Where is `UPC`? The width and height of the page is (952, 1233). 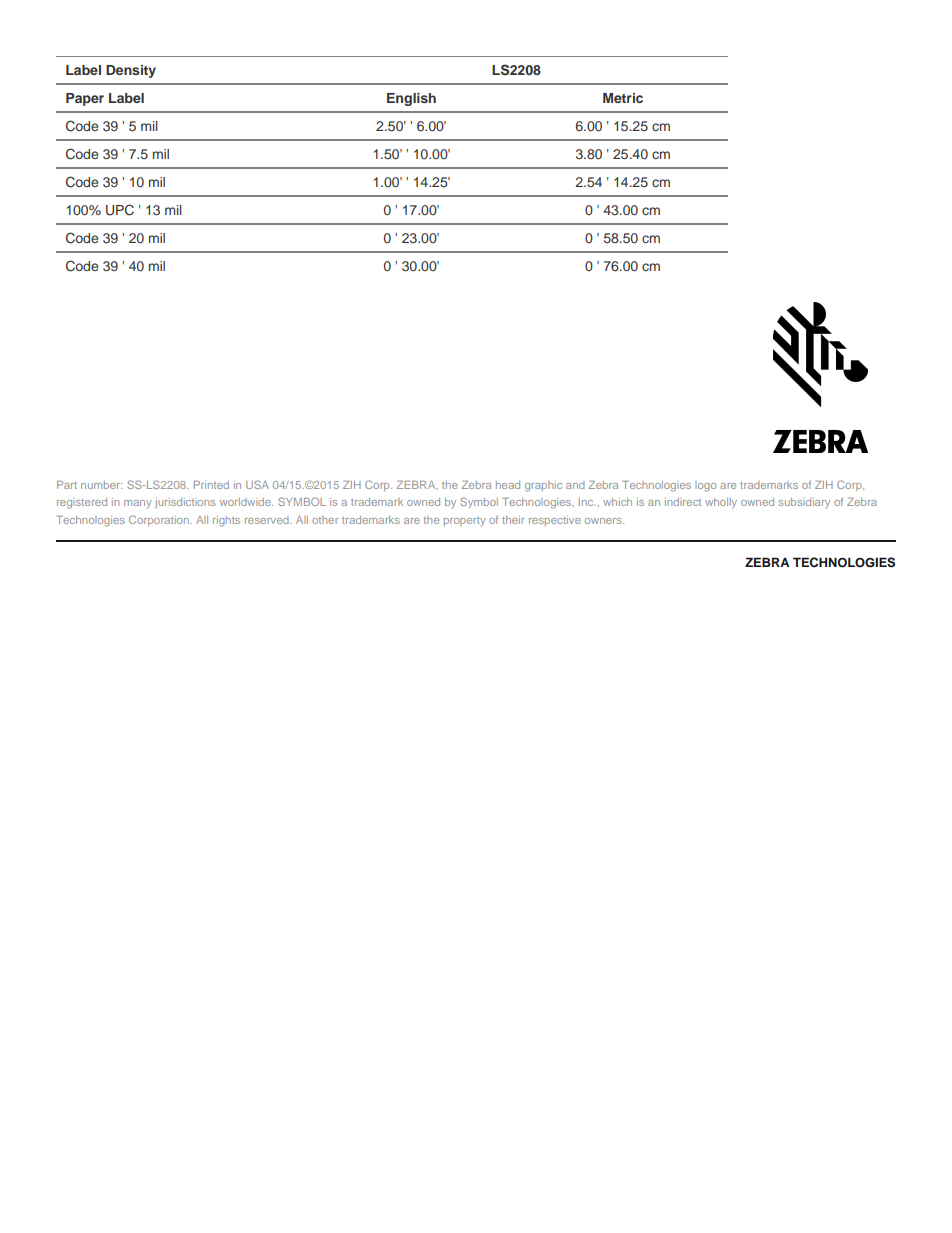 UPC is located at coordinates (120, 210).
